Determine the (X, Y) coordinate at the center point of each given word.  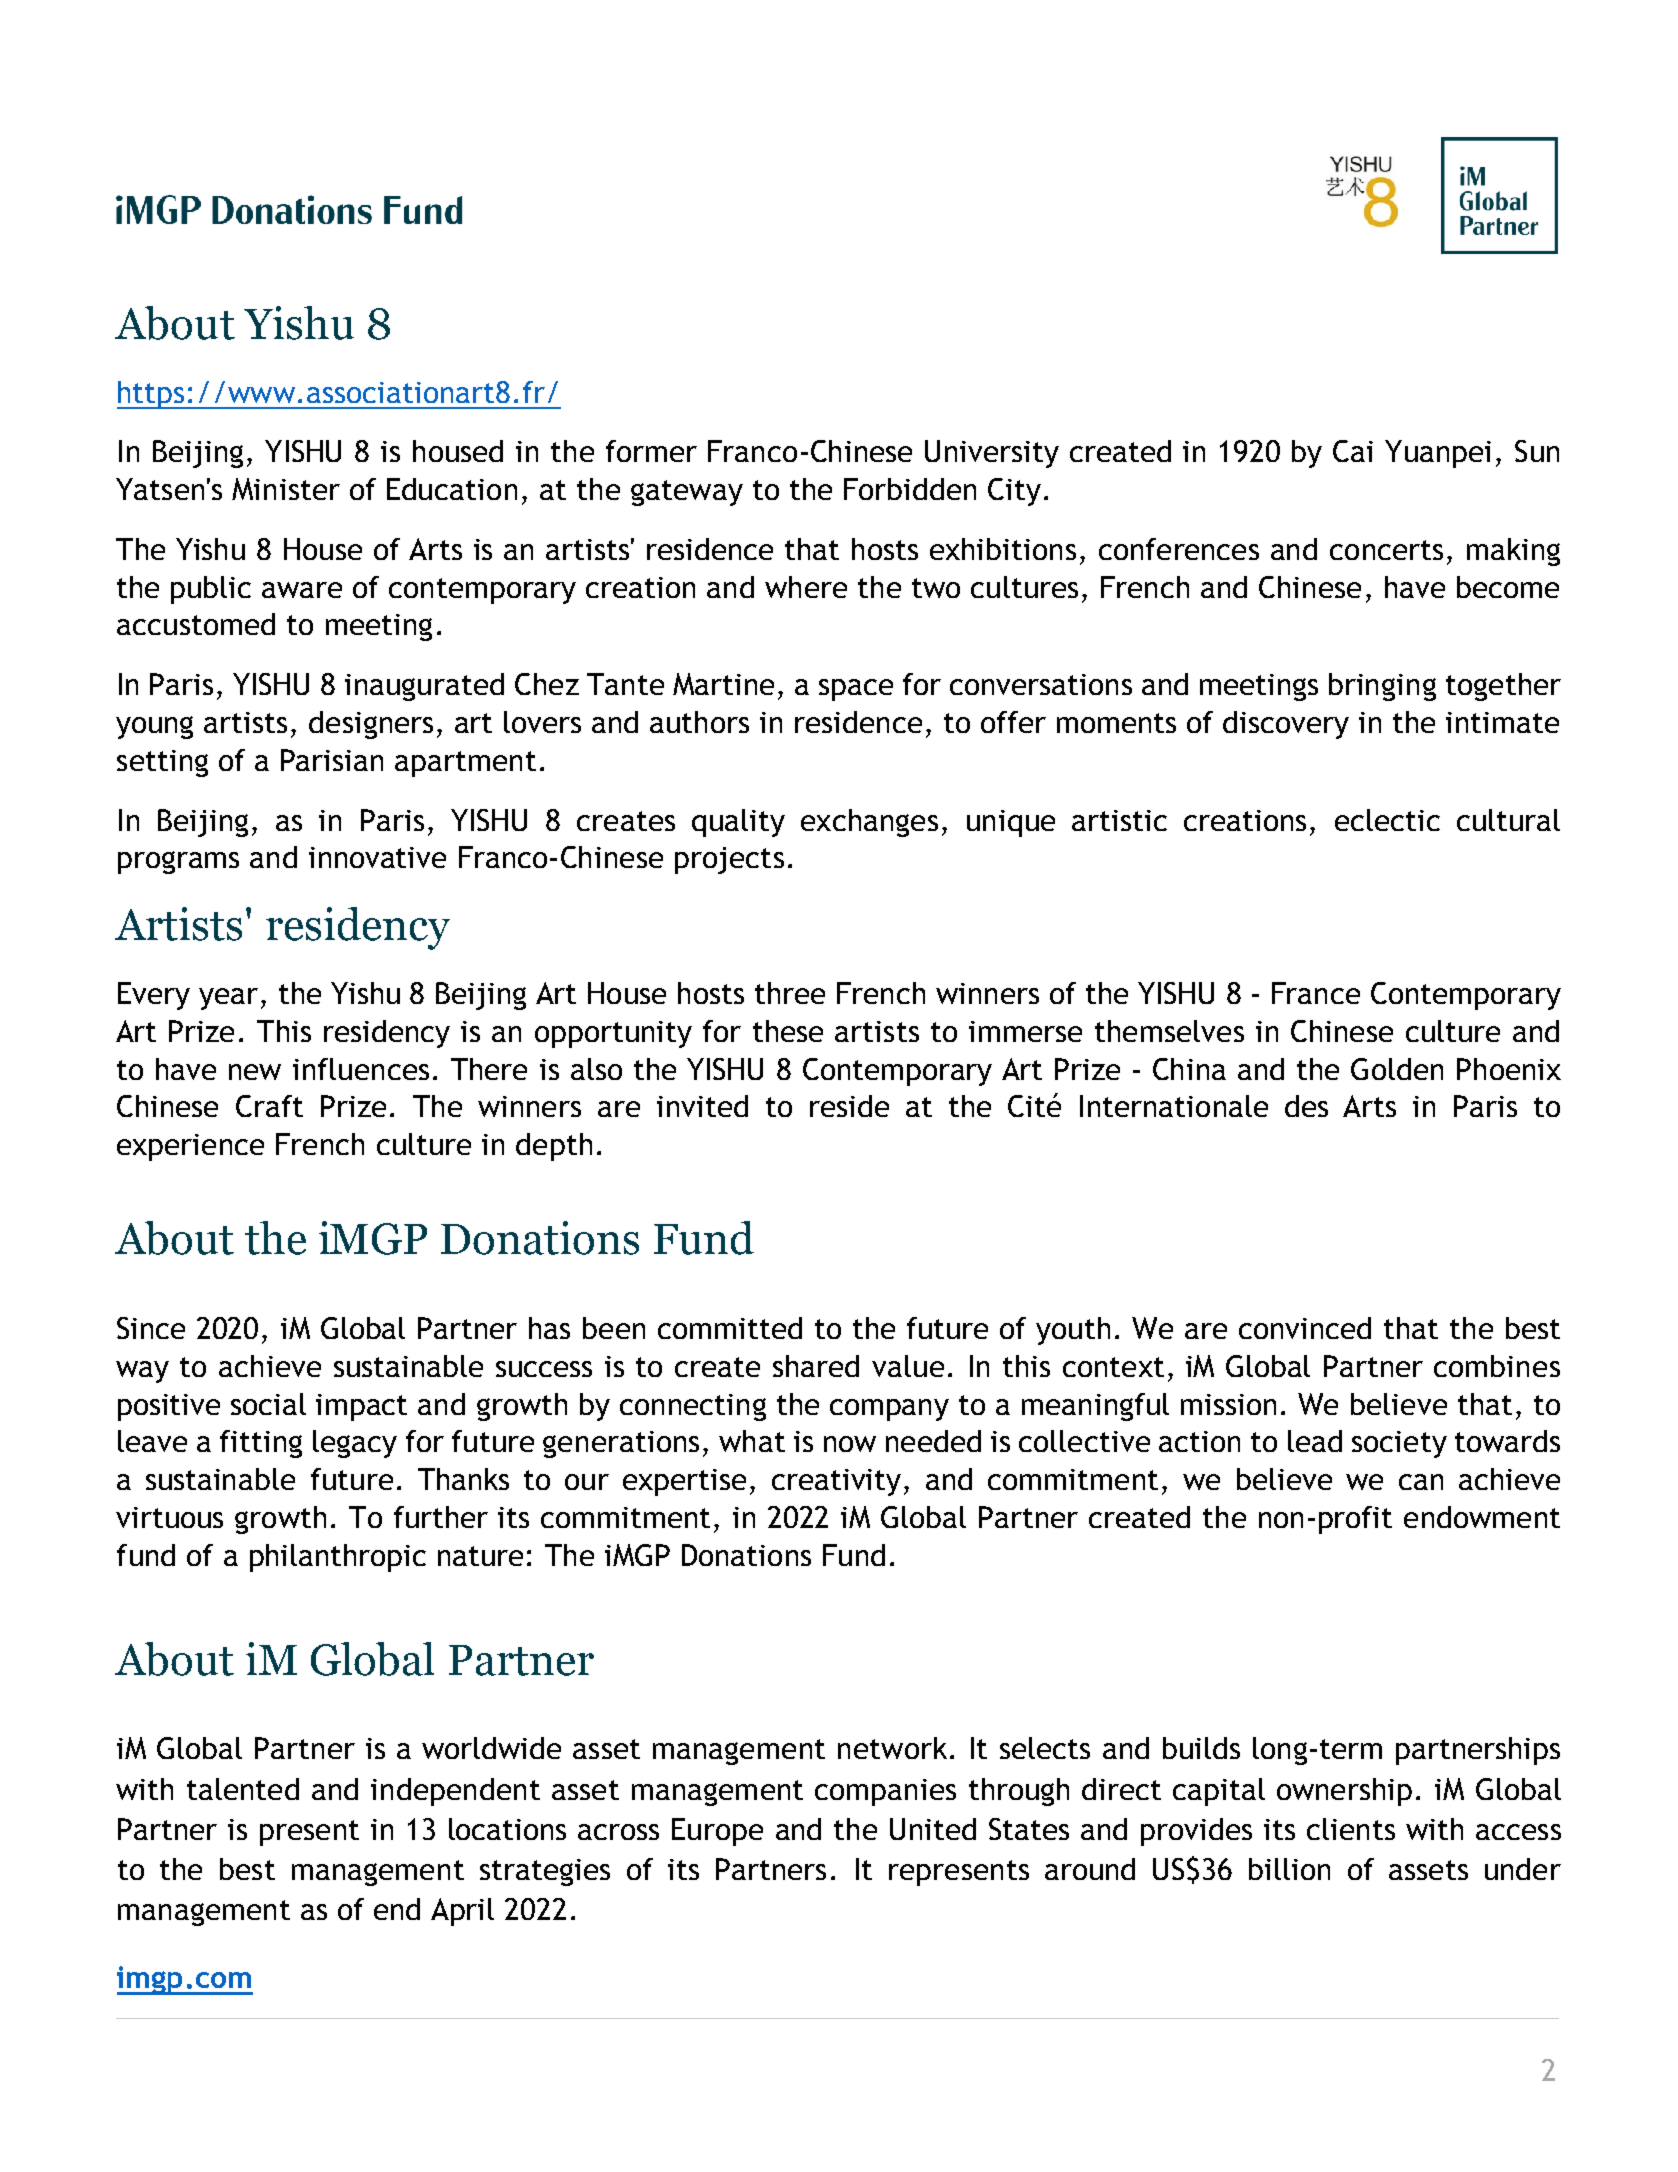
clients (1351, 1829)
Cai (1353, 451)
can (1421, 1482)
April (462, 1912)
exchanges (869, 823)
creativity (836, 1482)
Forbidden (910, 489)
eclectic (1387, 820)
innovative (377, 857)
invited (702, 1106)
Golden (1397, 1069)
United (933, 1829)
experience (190, 1147)
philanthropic (338, 1558)
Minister (286, 489)
